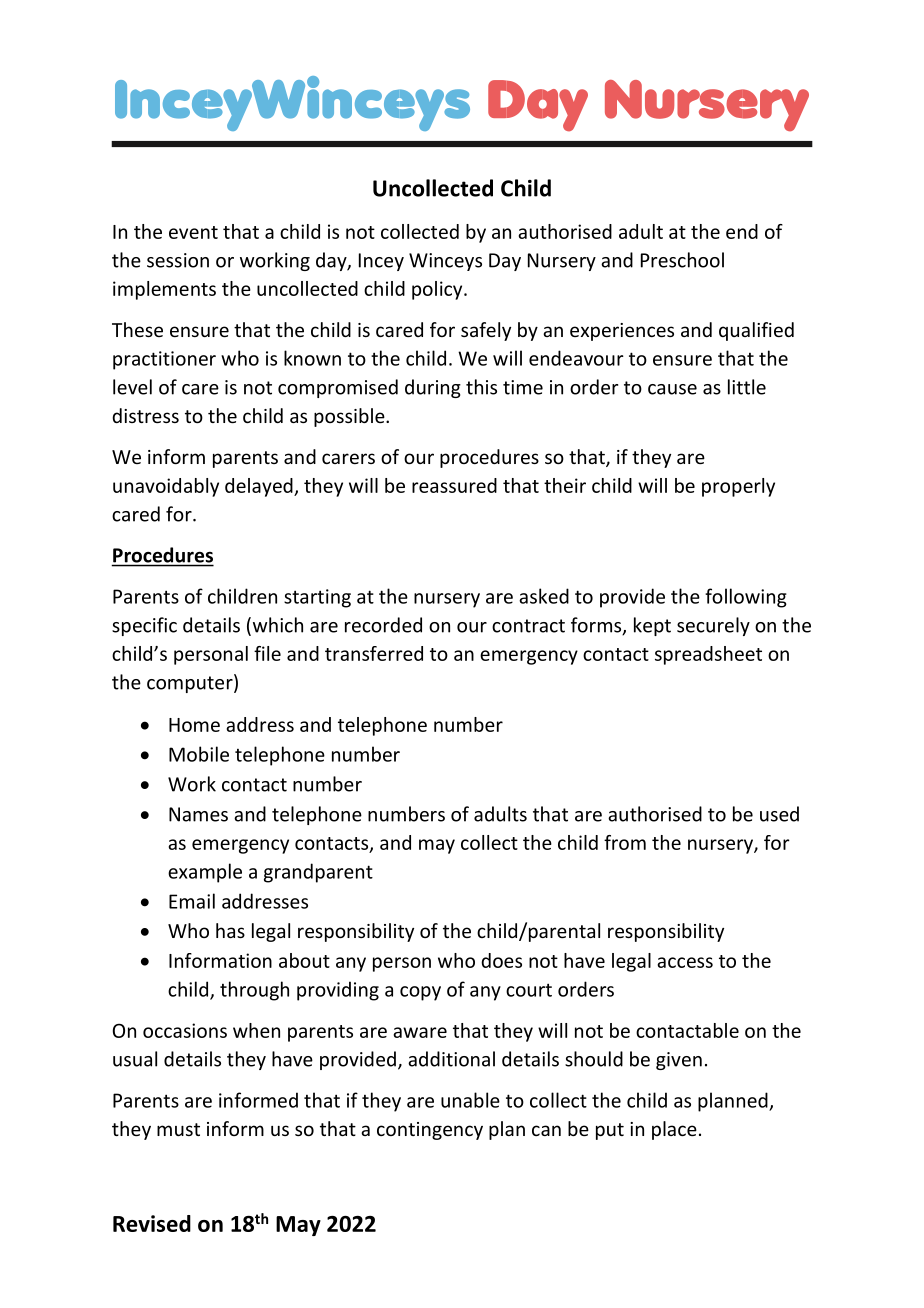  I want to click on contingency, so click(430, 1131).
